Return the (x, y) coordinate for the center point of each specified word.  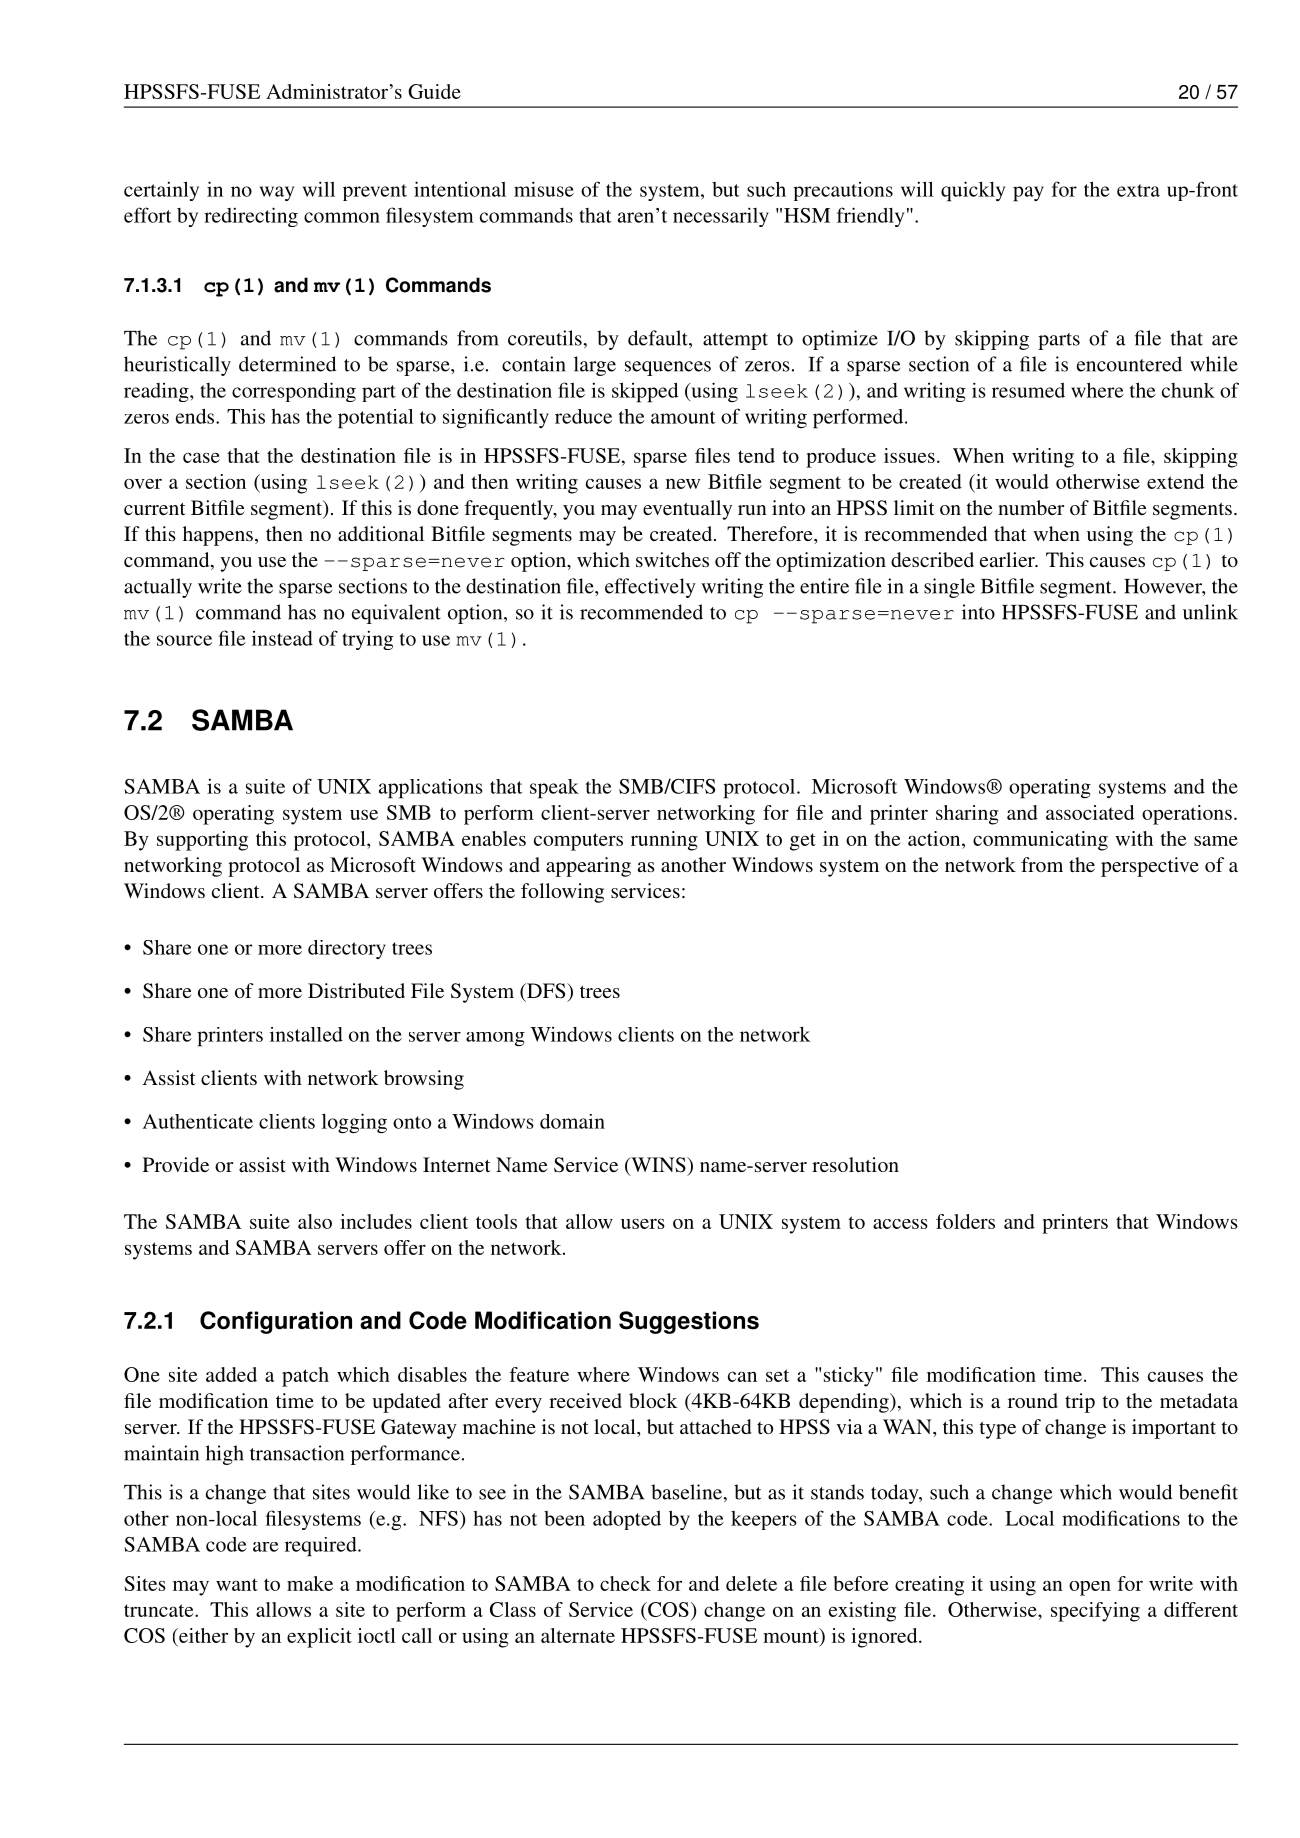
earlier (1008, 559)
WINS (658, 1166)
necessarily (721, 217)
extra (1138, 190)
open (1090, 1588)
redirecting (251, 217)
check (625, 1583)
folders (965, 1221)
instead (282, 638)
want (237, 1584)
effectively (650, 588)
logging (354, 1123)
